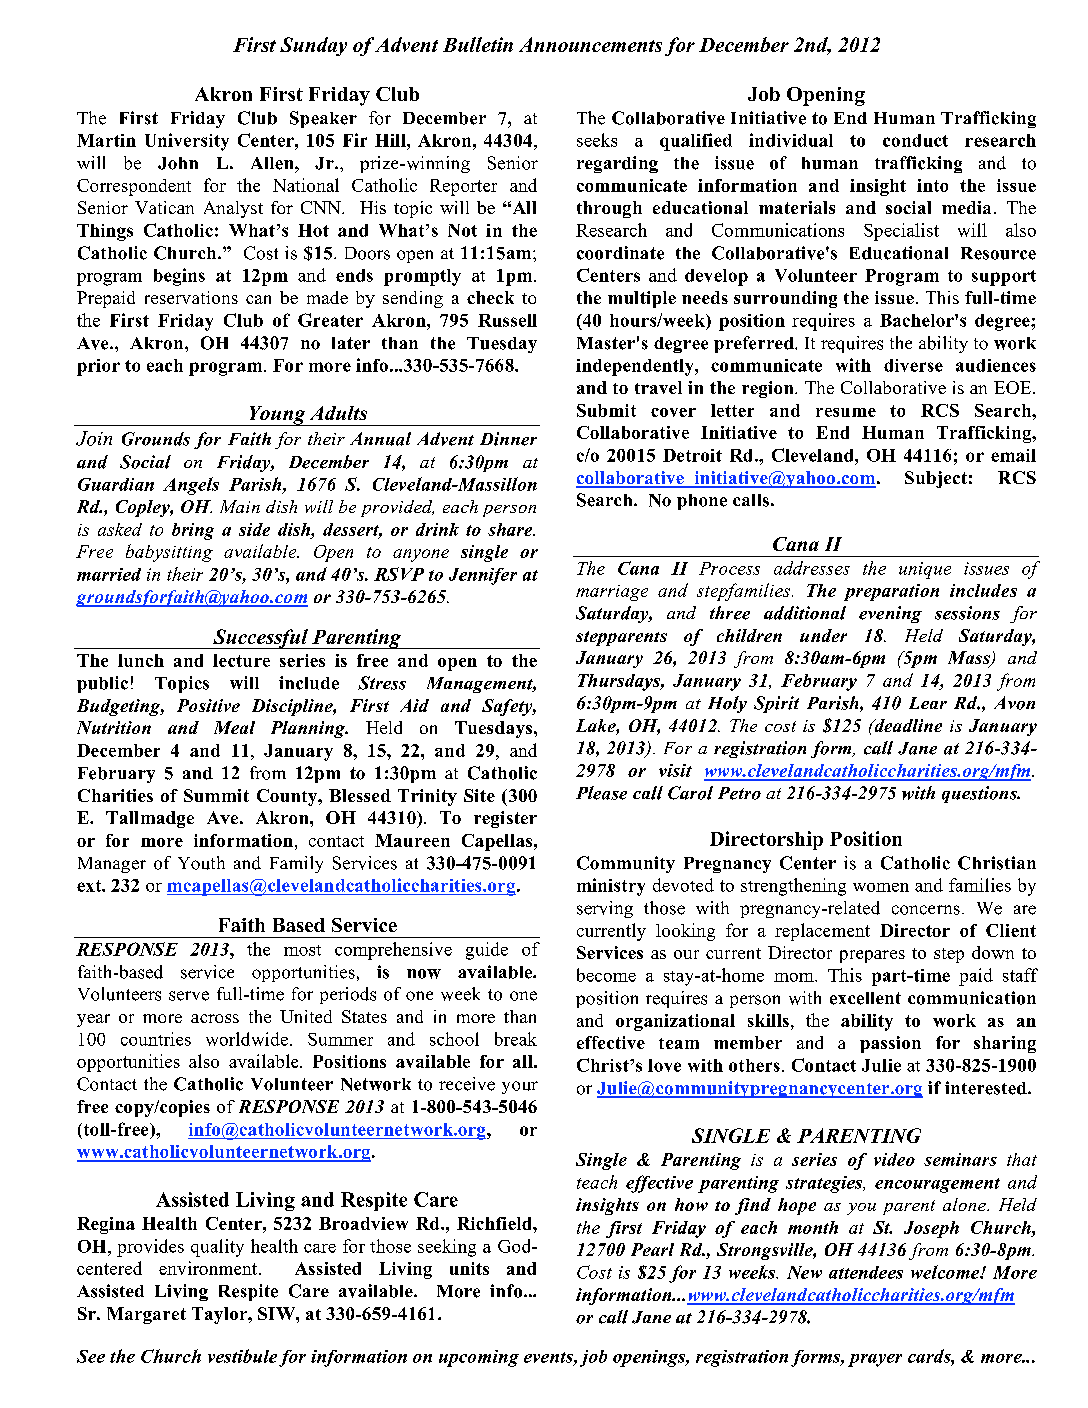 The height and width of the document is (1408, 1088). I want to click on Margaret, so click(146, 1315).
